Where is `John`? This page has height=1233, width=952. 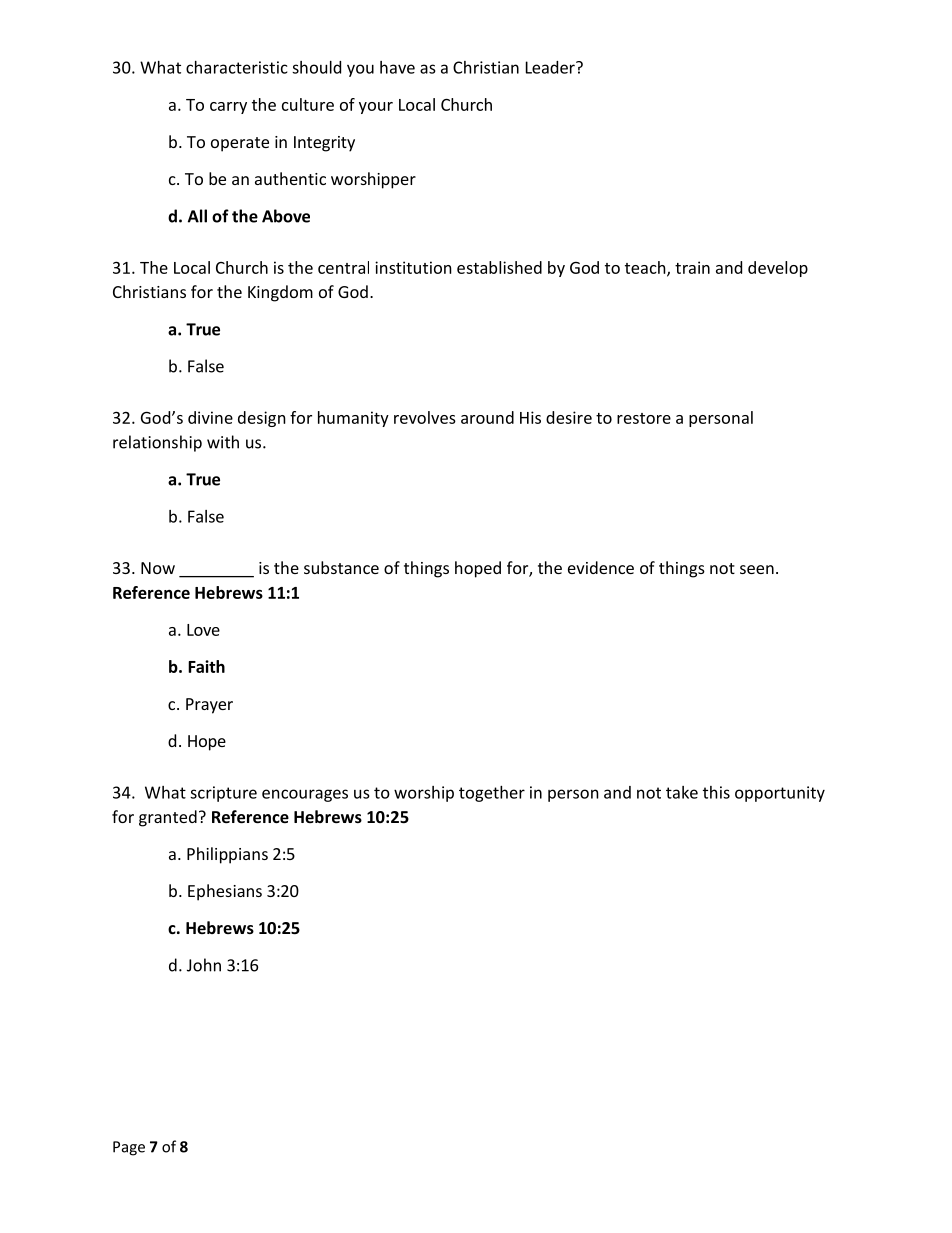 John is located at coordinates (204, 965).
